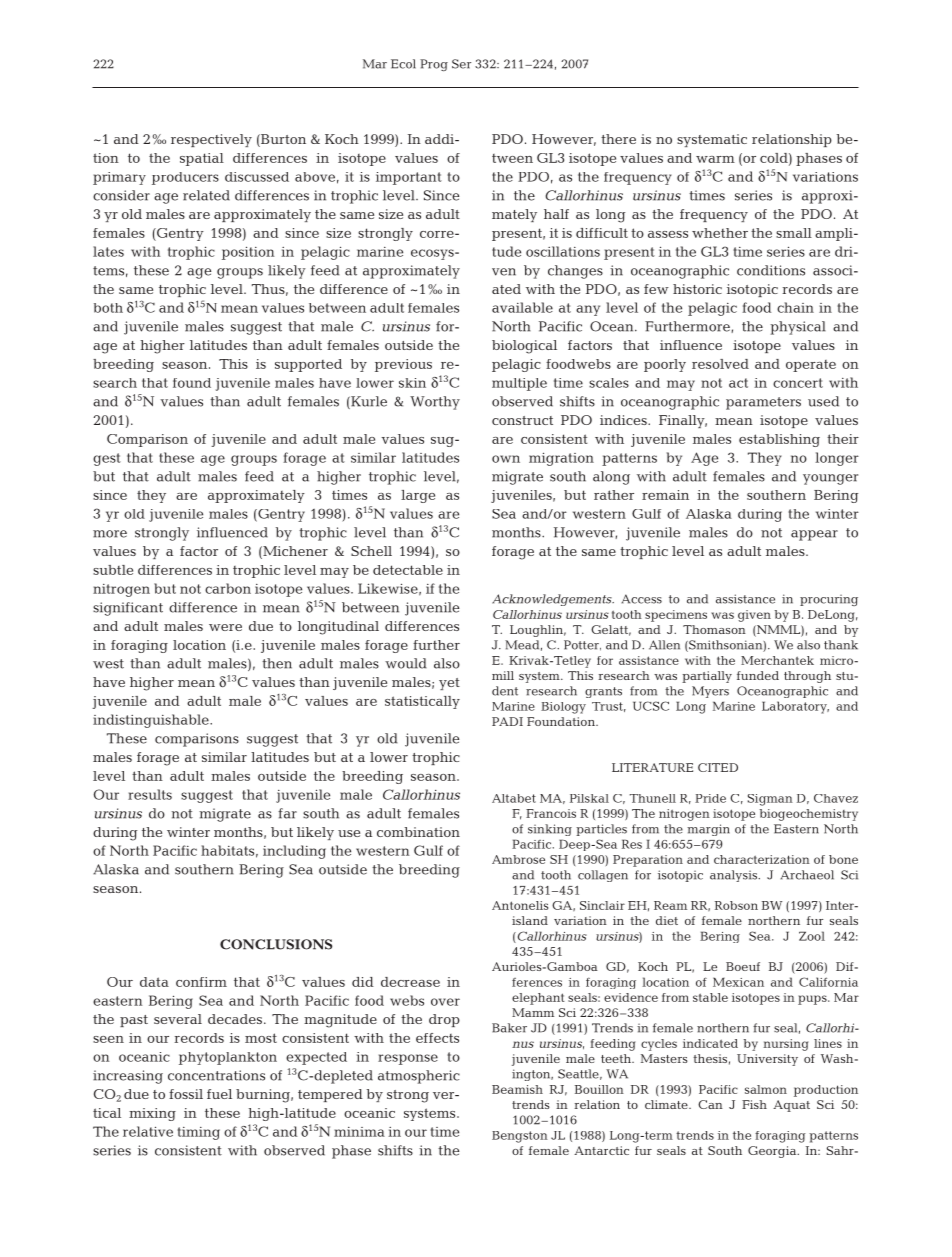  Describe the element at coordinates (308, 365) in the screenshot. I see `supported` at that location.
